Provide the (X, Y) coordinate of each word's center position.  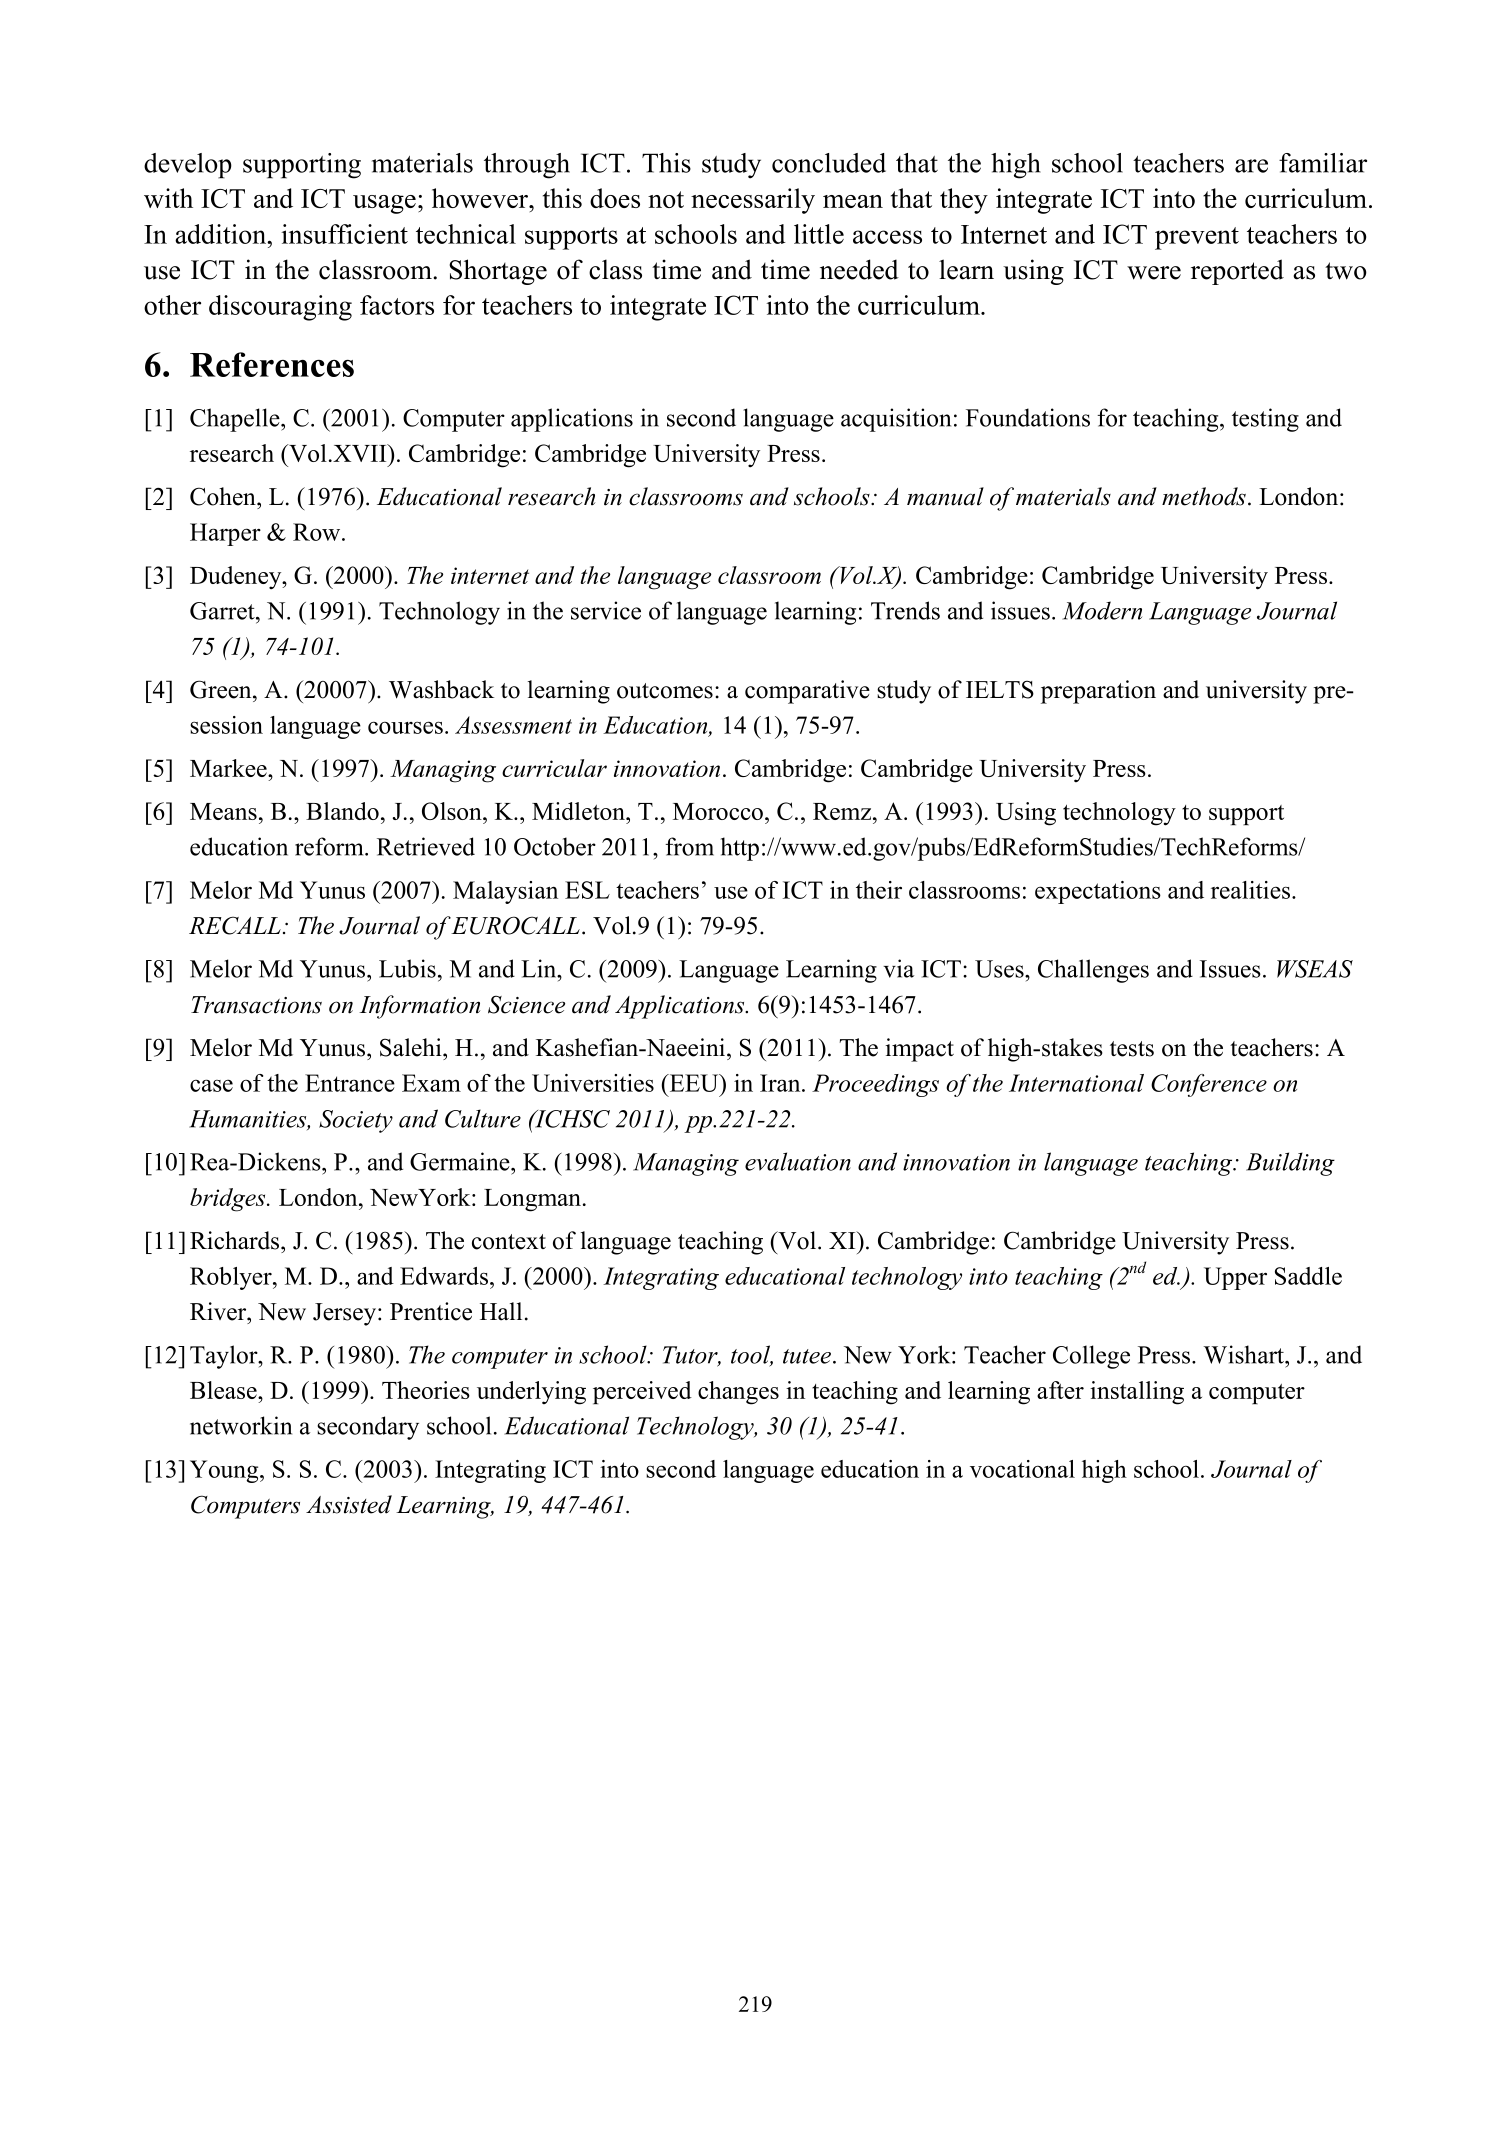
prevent (1197, 238)
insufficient (344, 234)
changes (738, 1393)
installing (1137, 1393)
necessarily (753, 201)
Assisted (349, 1504)
